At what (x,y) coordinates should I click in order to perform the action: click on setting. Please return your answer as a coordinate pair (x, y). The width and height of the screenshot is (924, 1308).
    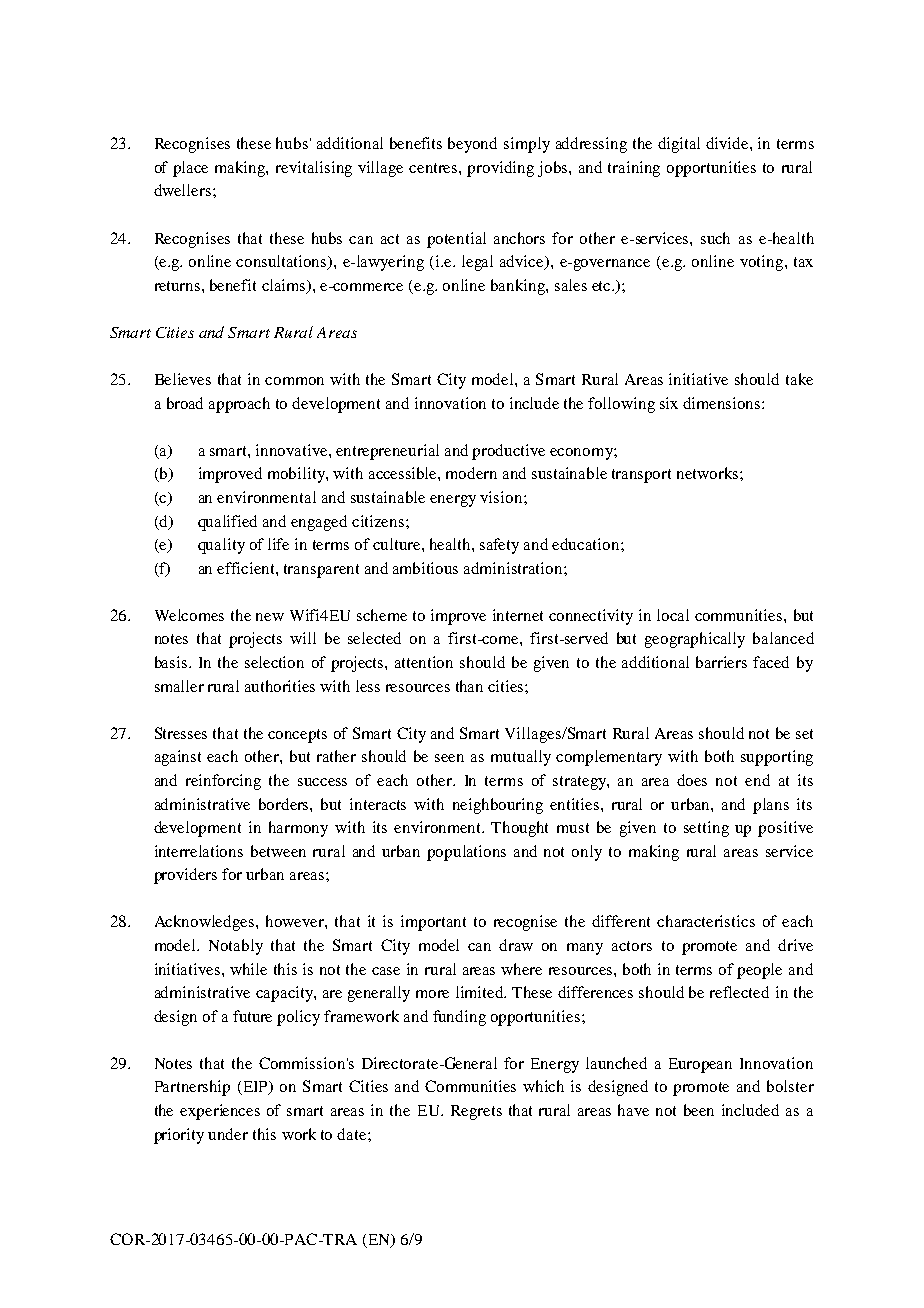
    Looking at the image, I should click on (706, 829).
